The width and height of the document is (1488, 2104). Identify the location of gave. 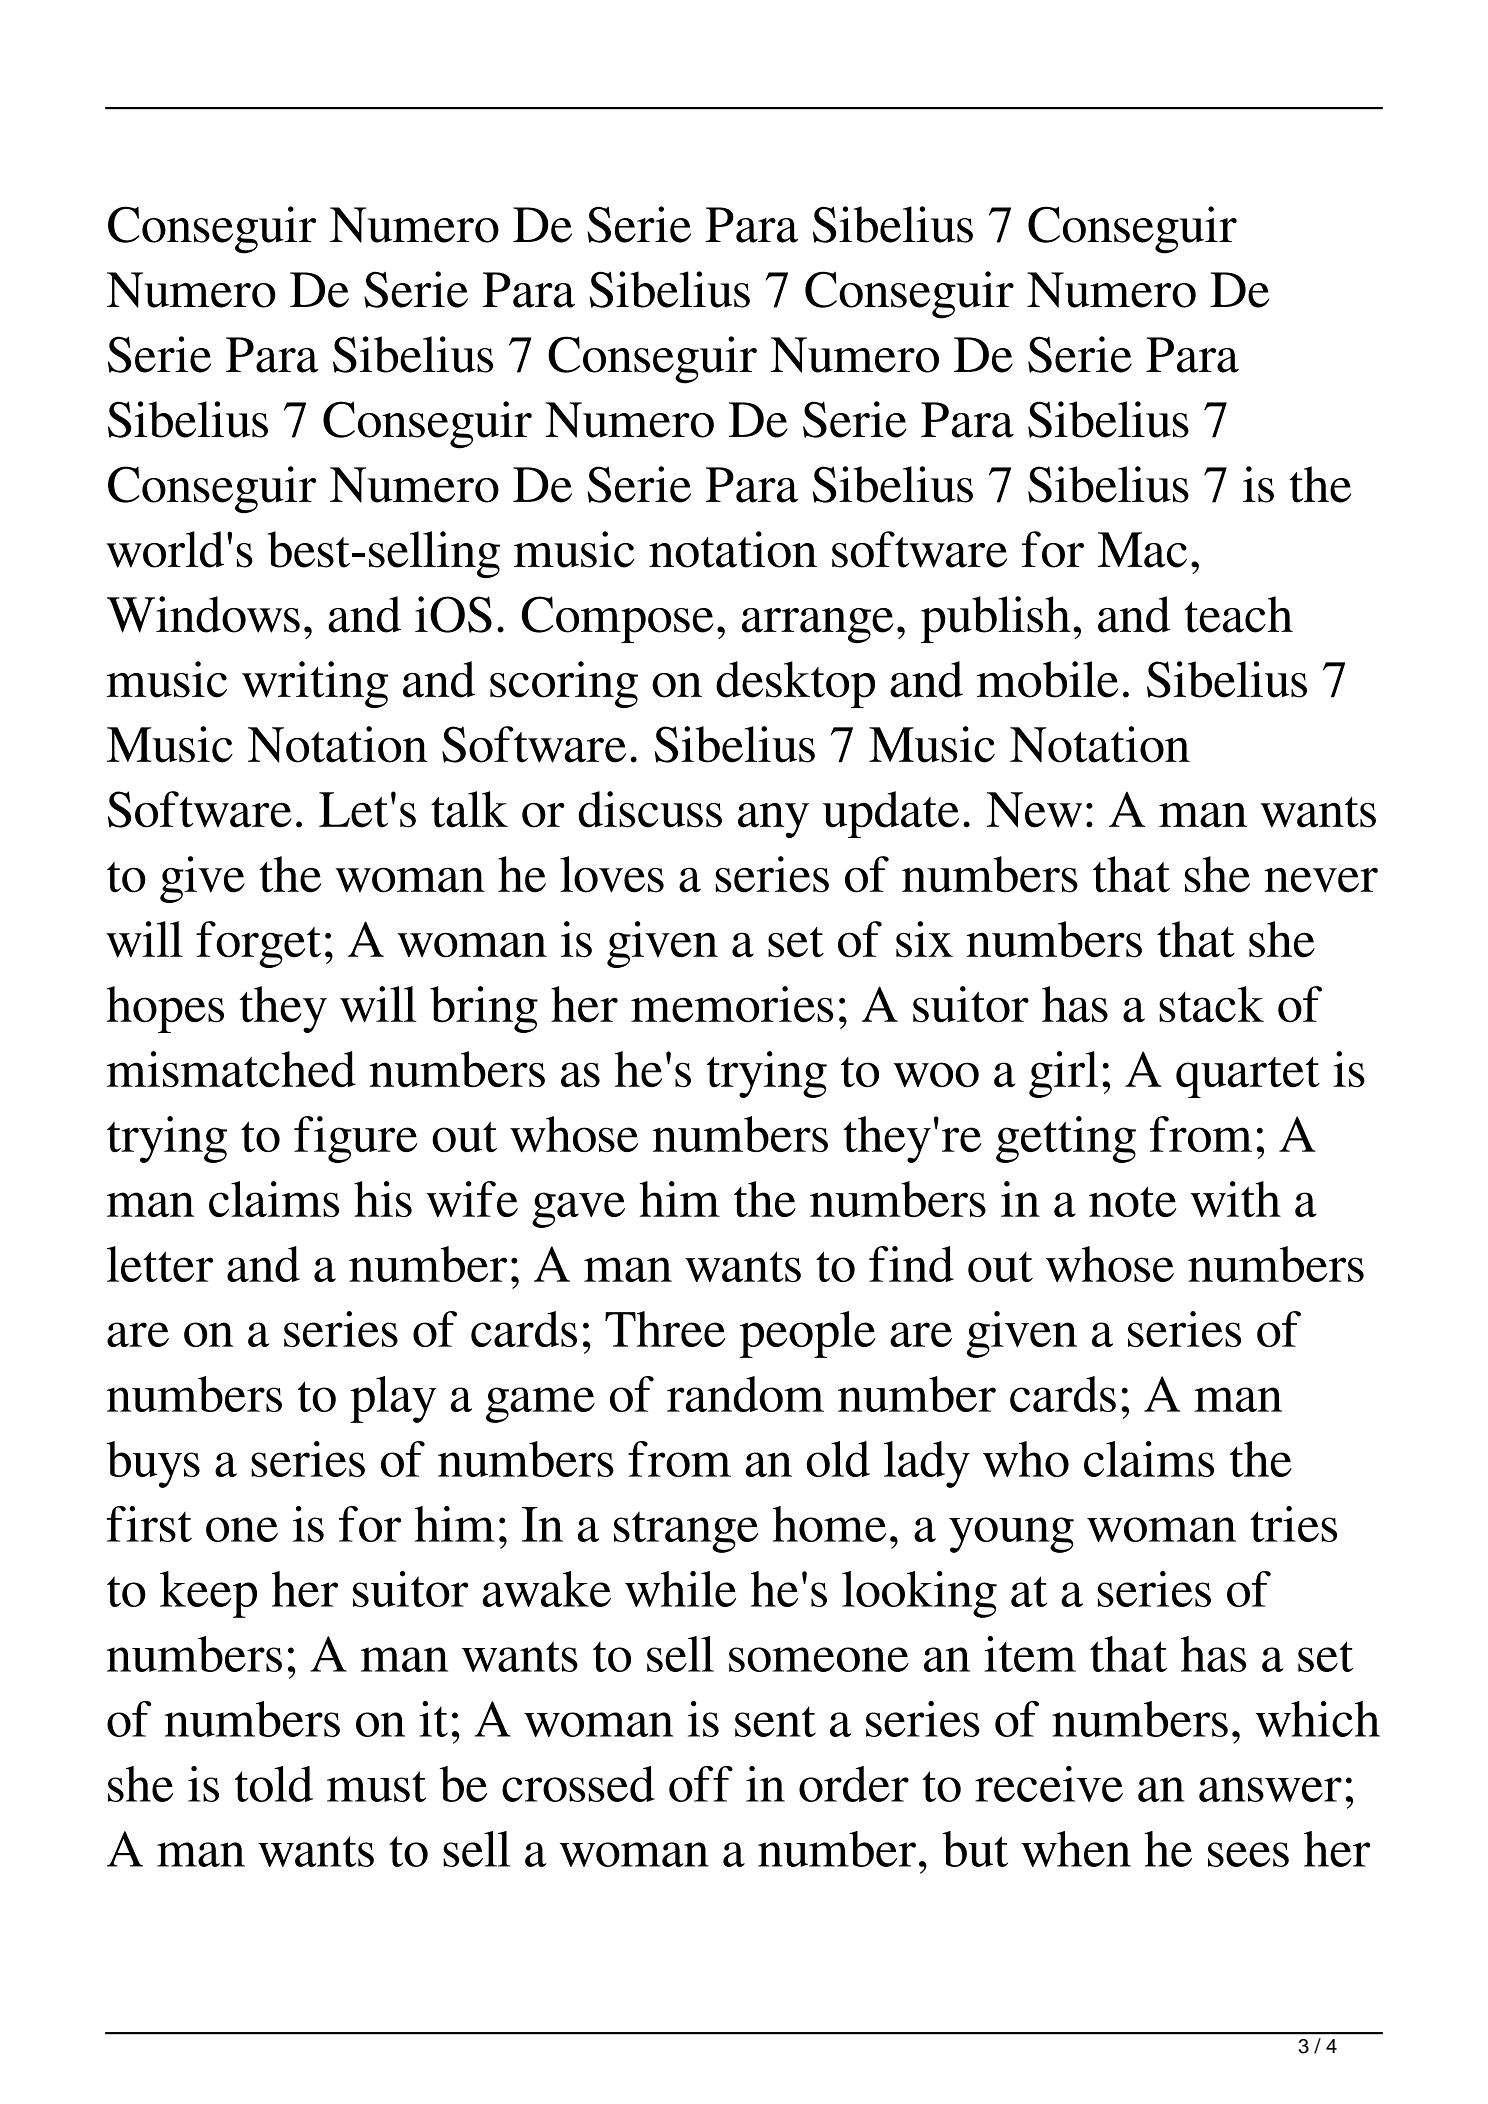
(578, 1210).
